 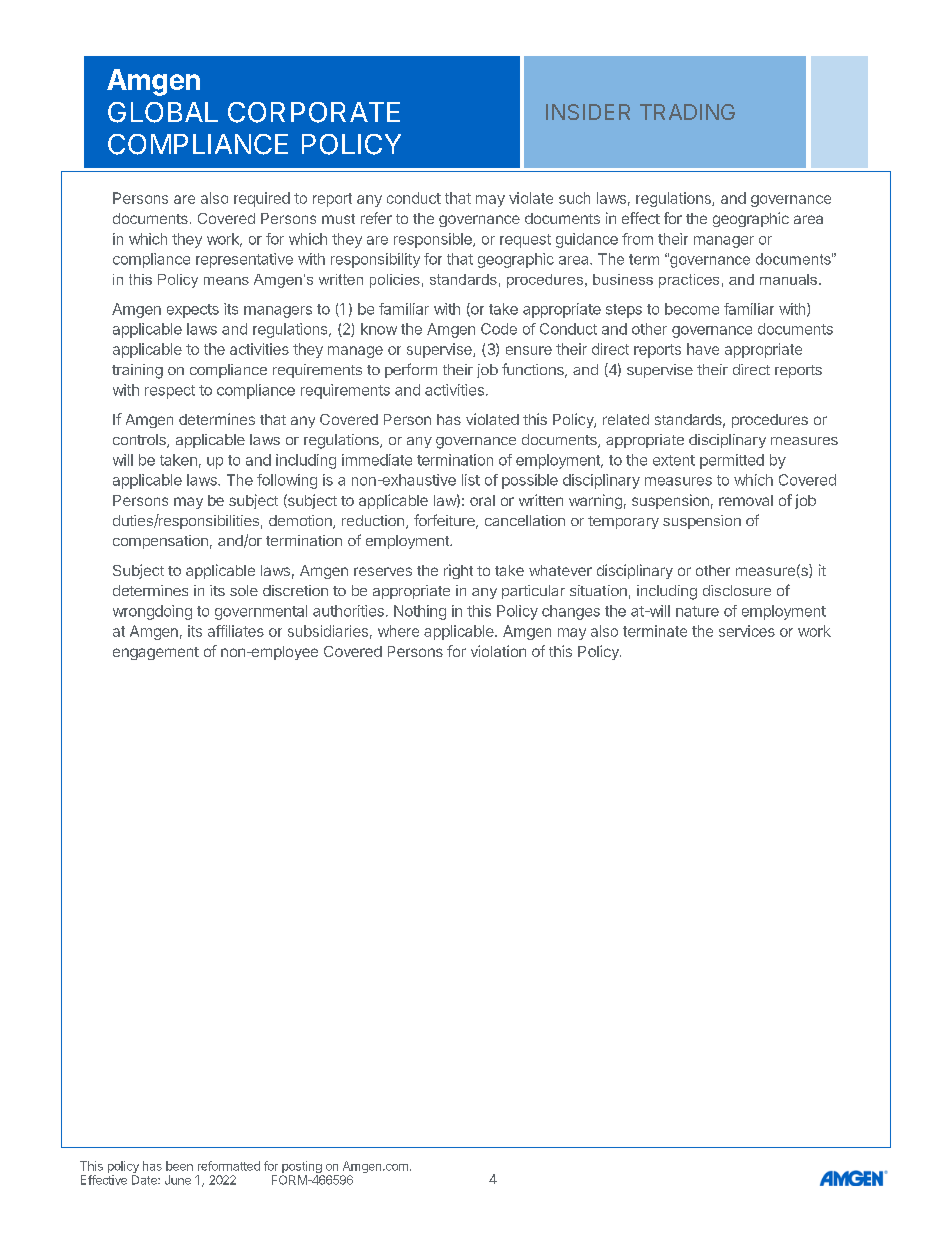 What do you see at coordinates (179, 1166) in the screenshot?
I see `been` at bounding box center [179, 1166].
